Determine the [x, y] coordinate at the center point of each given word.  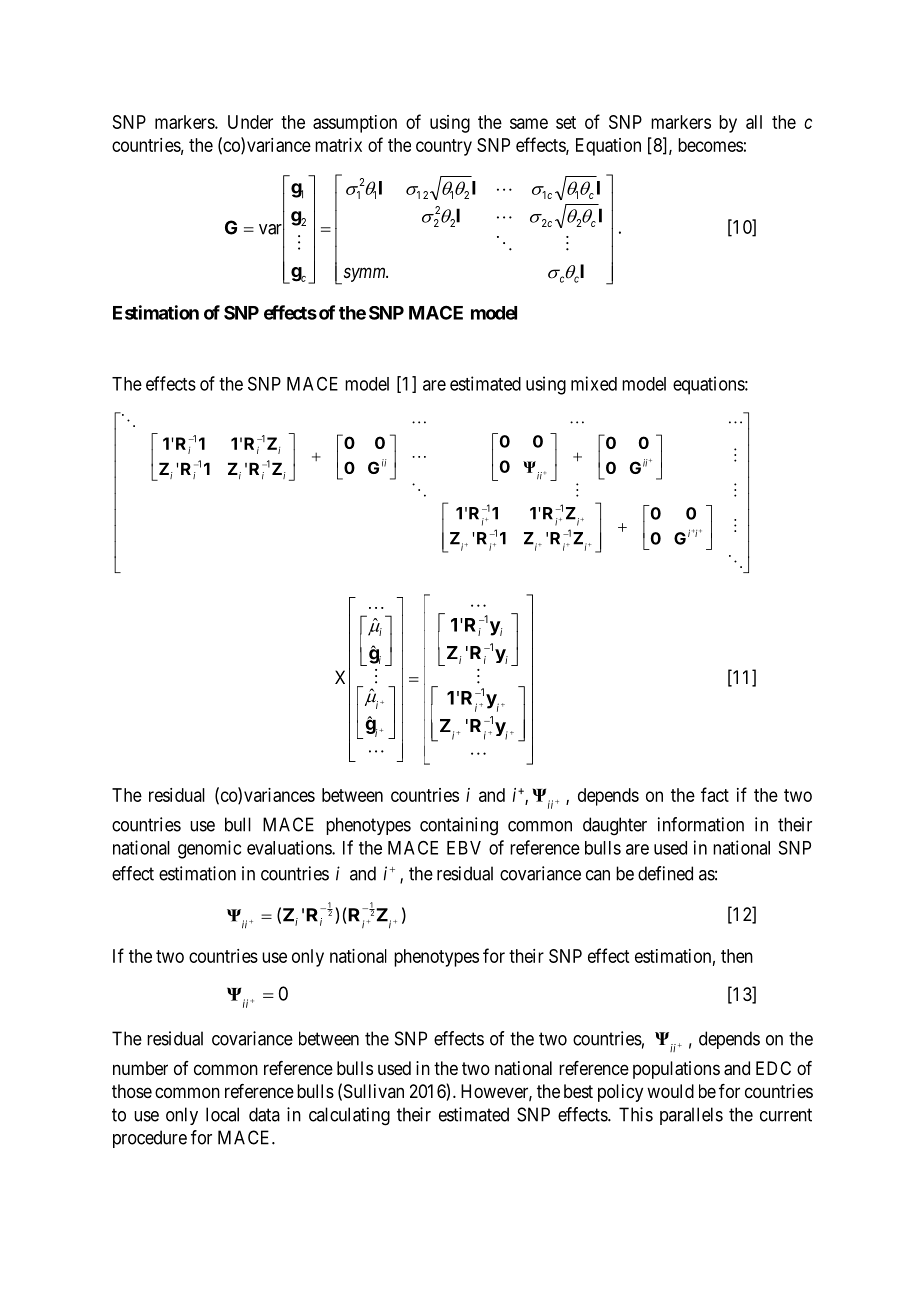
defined [665, 873]
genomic [209, 849]
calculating [349, 1116]
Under [250, 122]
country [444, 147]
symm [364, 275]
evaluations [290, 847]
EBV [464, 848]
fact [715, 794]
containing [459, 826]
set [566, 122]
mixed [594, 383]
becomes [710, 145]
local [222, 1114]
